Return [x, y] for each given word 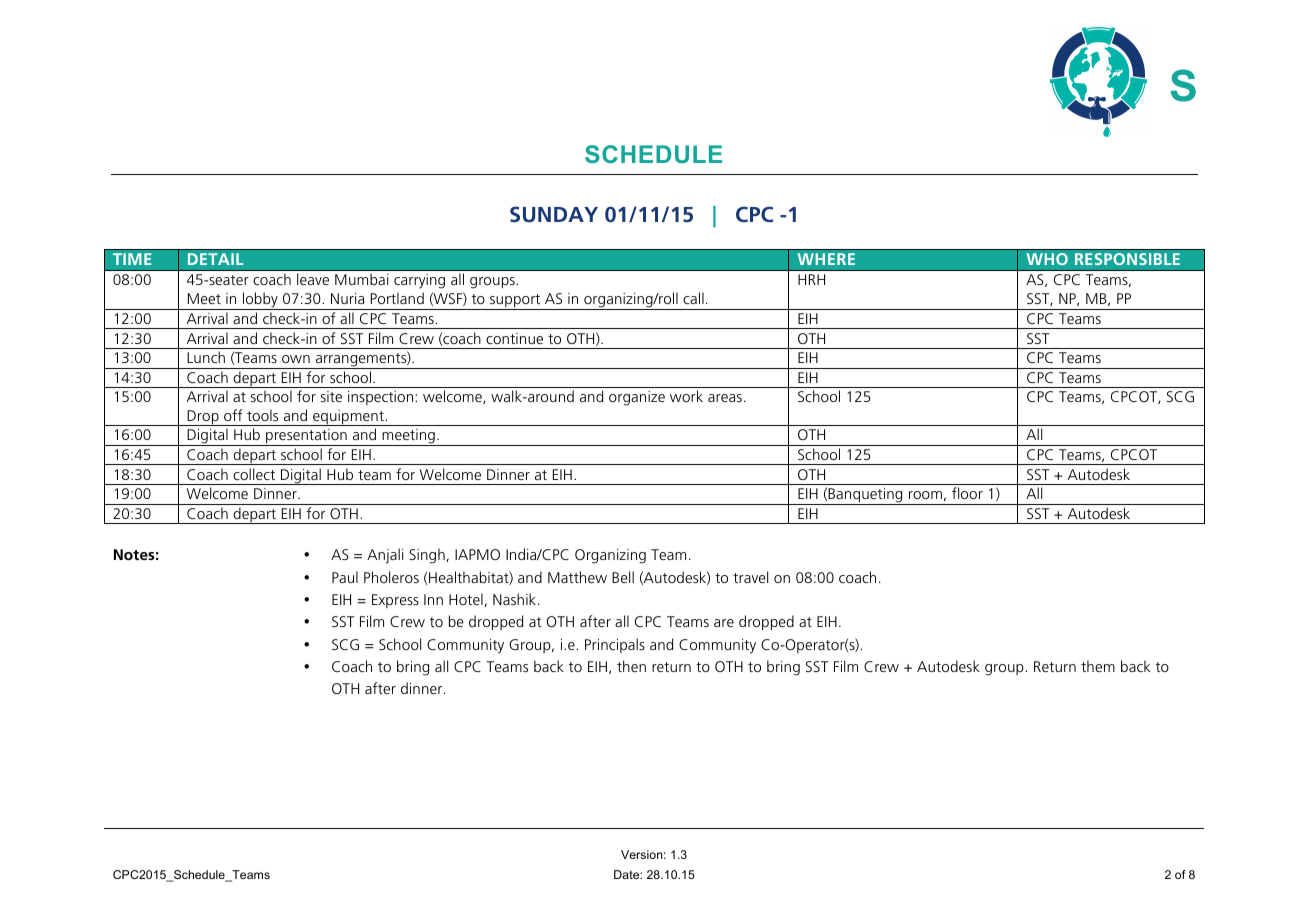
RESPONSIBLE [1127, 259]
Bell [623, 577]
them [1098, 666]
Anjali [385, 556]
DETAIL [215, 259]
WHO [1047, 259]
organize [637, 398]
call [693, 298]
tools [262, 415]
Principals [615, 645]
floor [967, 493]
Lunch [206, 357]
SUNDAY [554, 214]
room [925, 495]
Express [395, 601]
